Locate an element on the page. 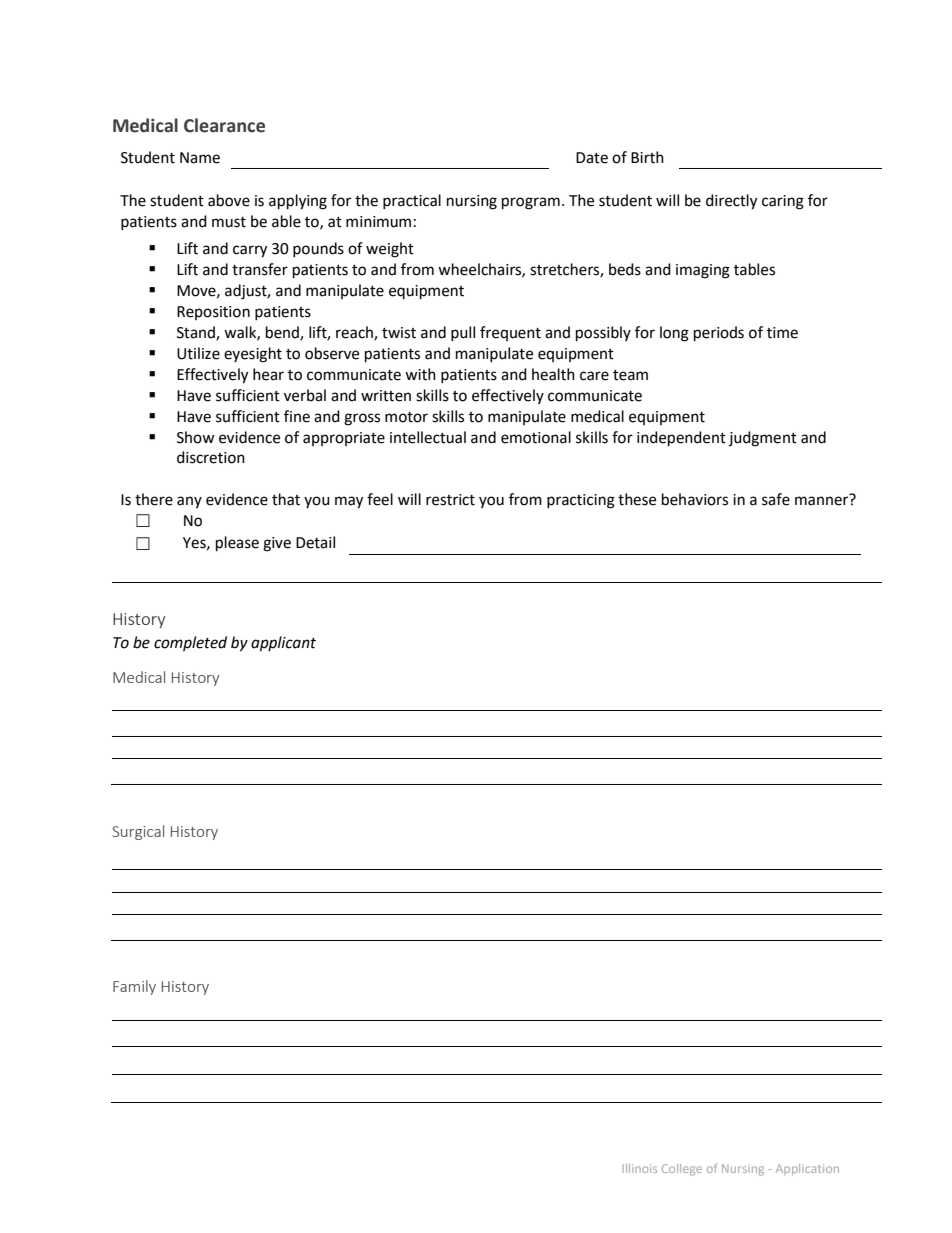 This page has width=952, height=1233. Surgical is located at coordinates (138, 832).
